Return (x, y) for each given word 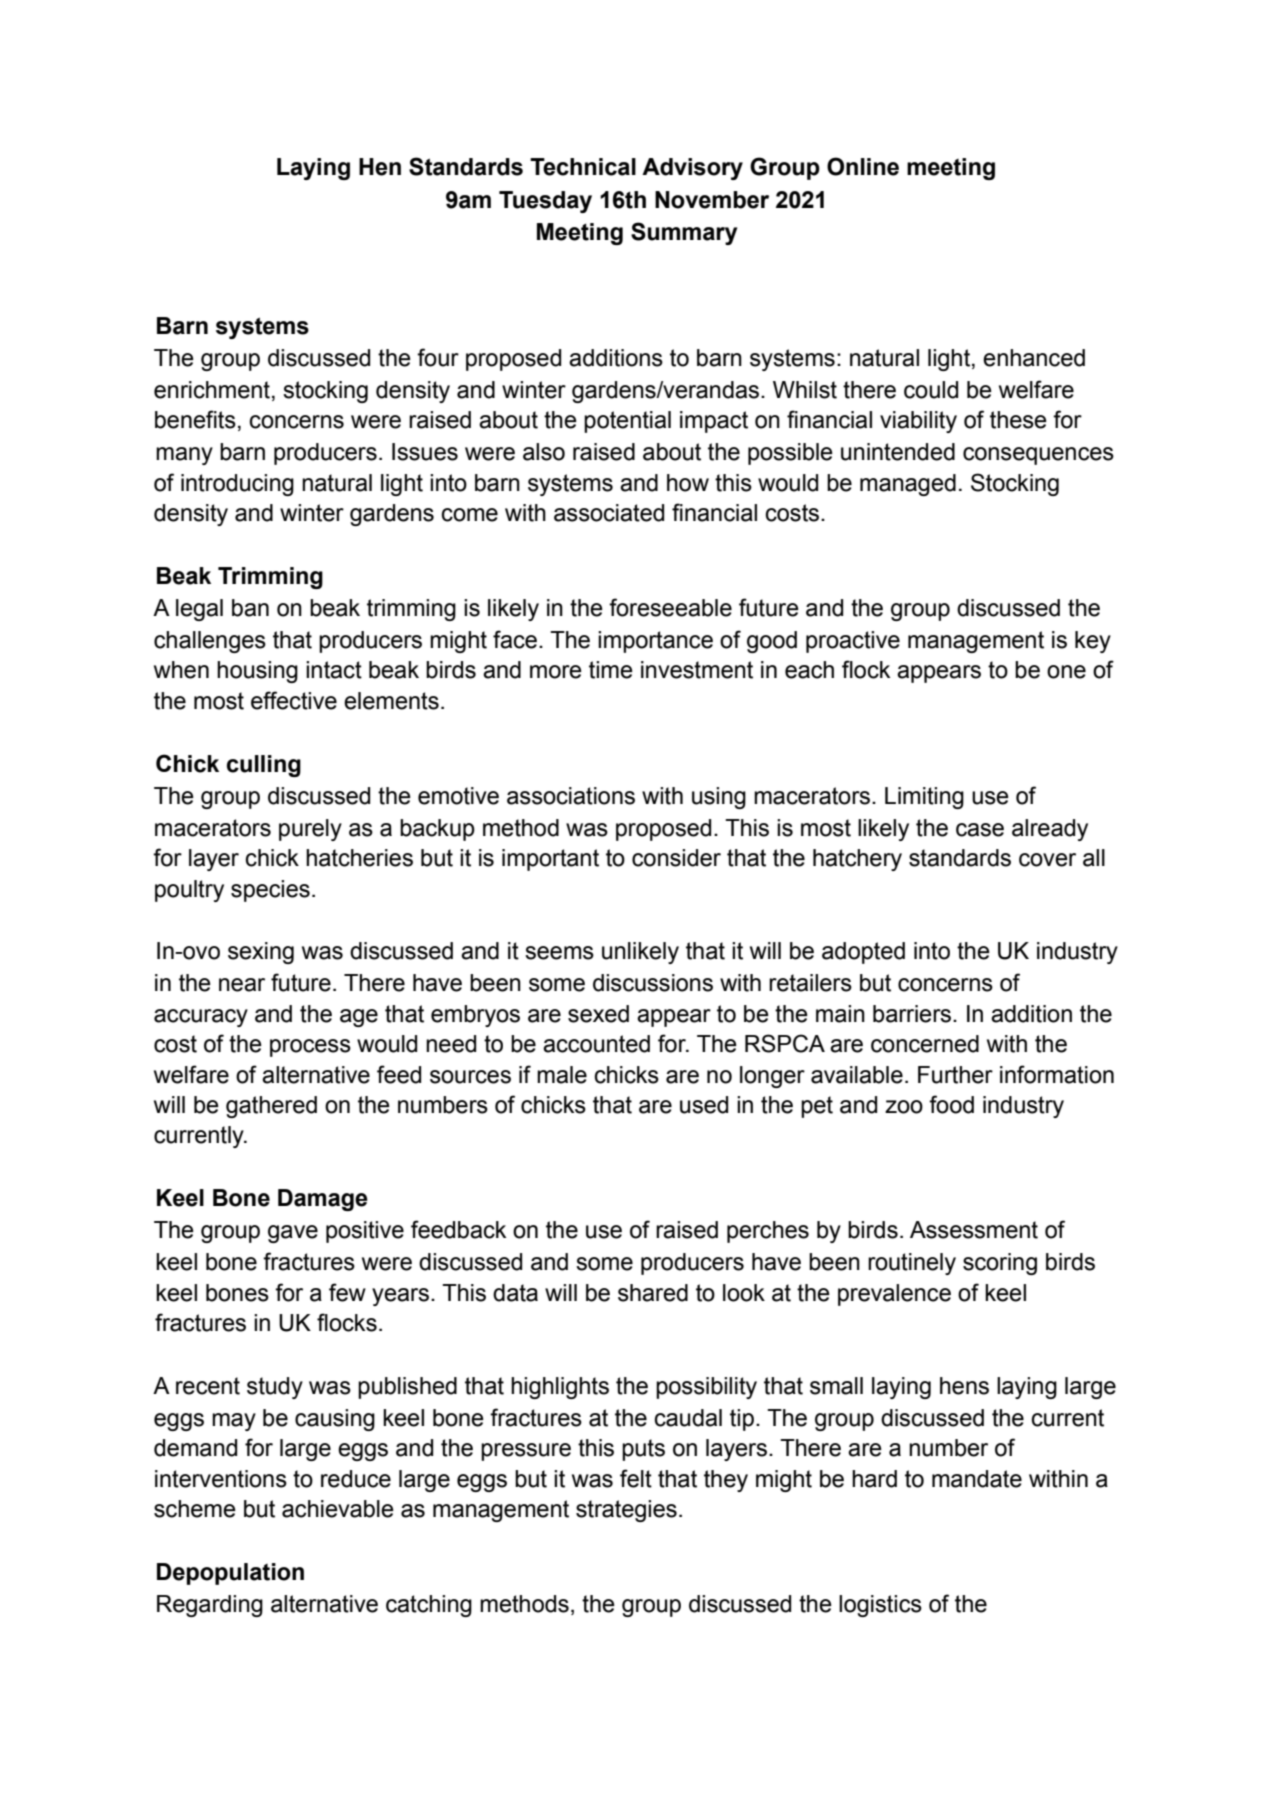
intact (334, 670)
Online (863, 166)
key (1093, 642)
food (951, 1104)
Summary (684, 233)
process (310, 1048)
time (611, 670)
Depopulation (230, 1574)
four (438, 357)
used (704, 1105)
